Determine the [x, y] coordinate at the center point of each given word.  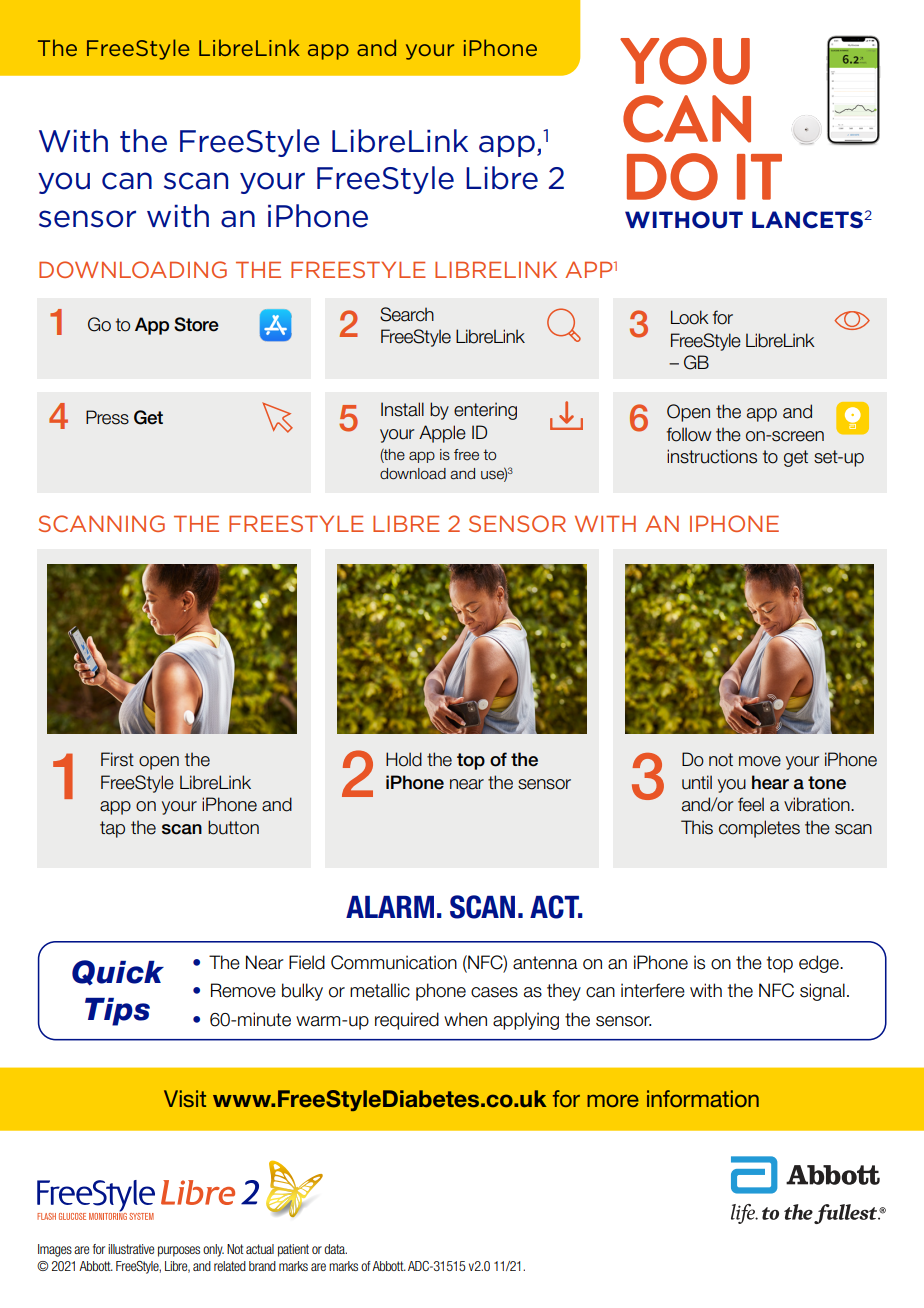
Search [407, 314]
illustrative [131, 1249]
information [703, 1098]
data [335, 1249]
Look [690, 317]
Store [196, 324]
